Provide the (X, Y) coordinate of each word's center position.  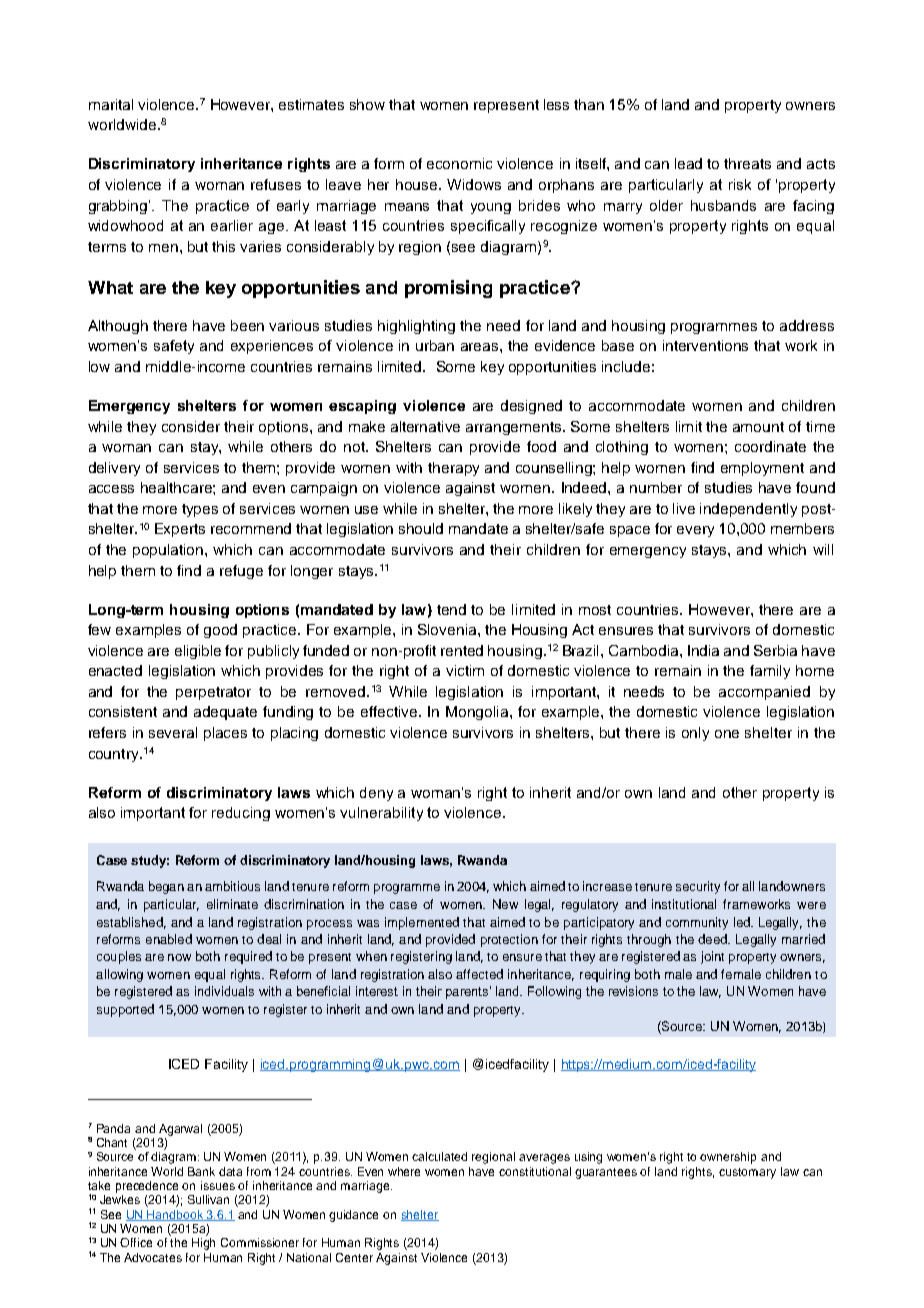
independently (748, 510)
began (166, 887)
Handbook (175, 1215)
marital (111, 104)
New (505, 904)
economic (459, 163)
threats (747, 163)
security (698, 887)
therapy (453, 469)
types (200, 510)
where (404, 1171)
